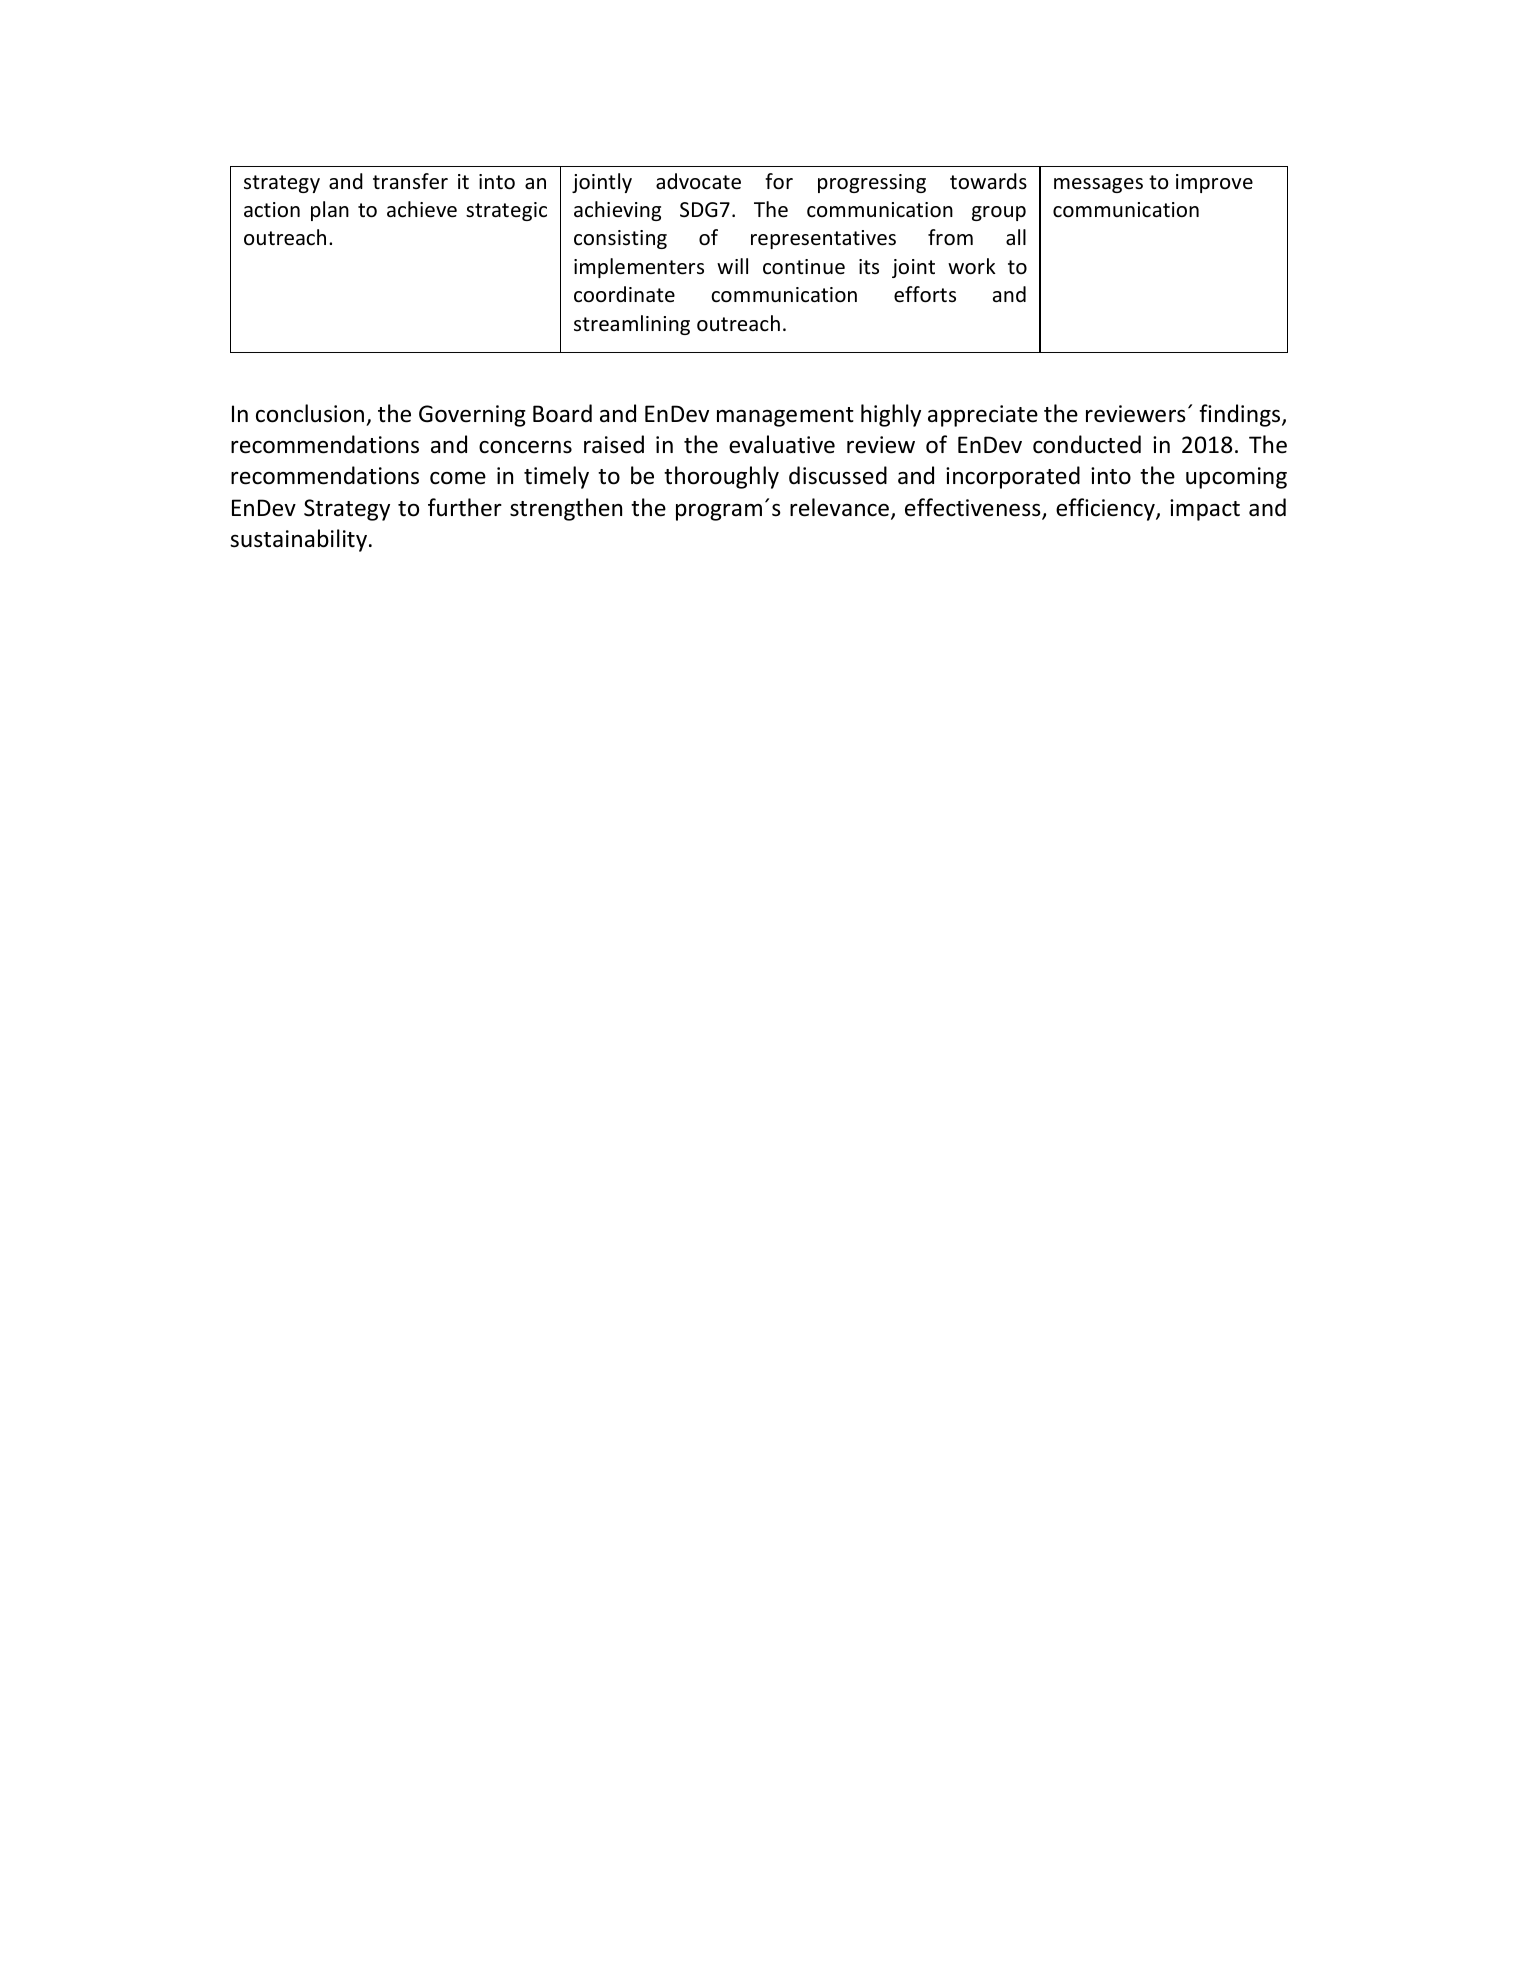  I want to click on messages, so click(1098, 185).
